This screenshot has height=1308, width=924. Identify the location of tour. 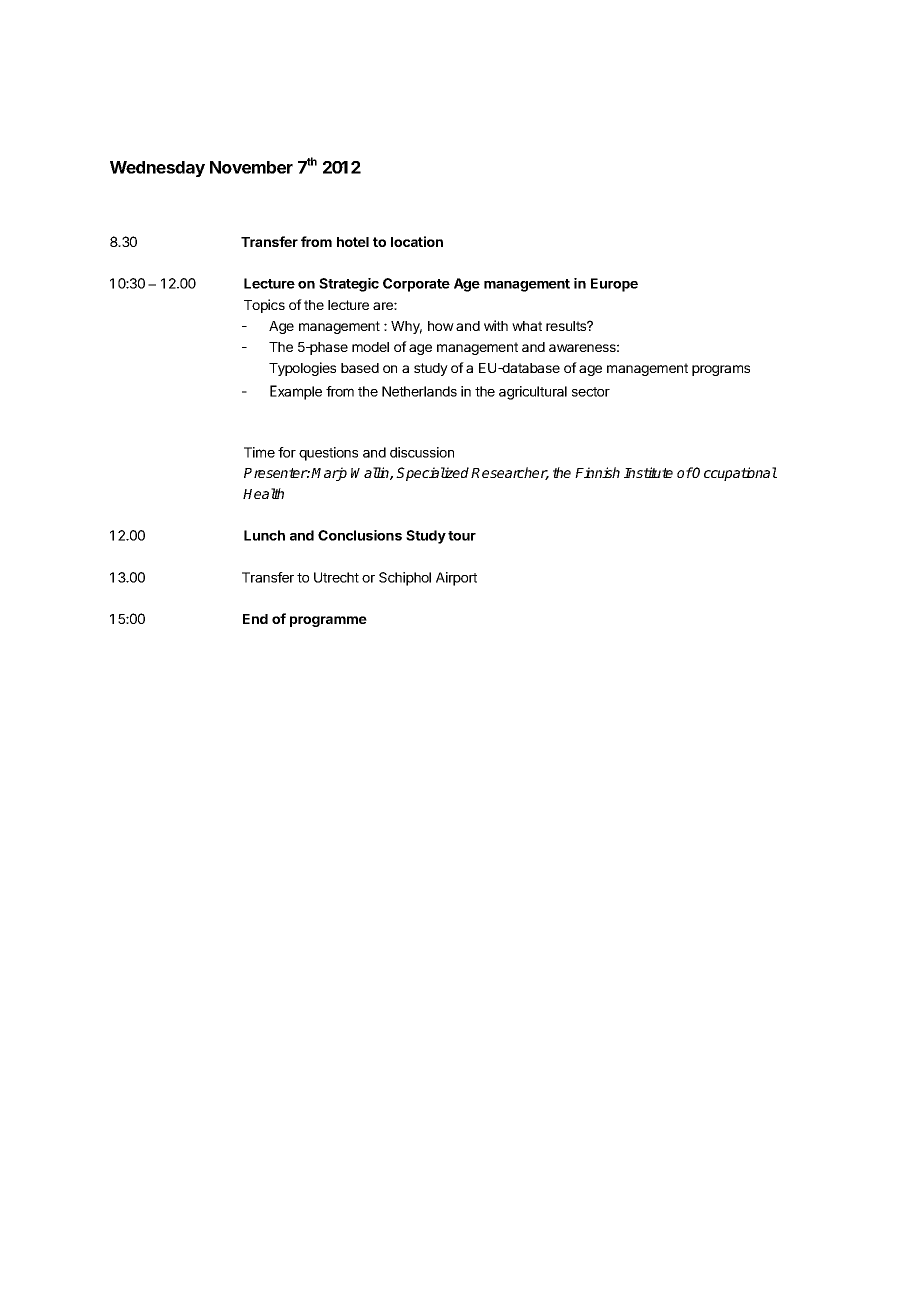
(462, 536).
